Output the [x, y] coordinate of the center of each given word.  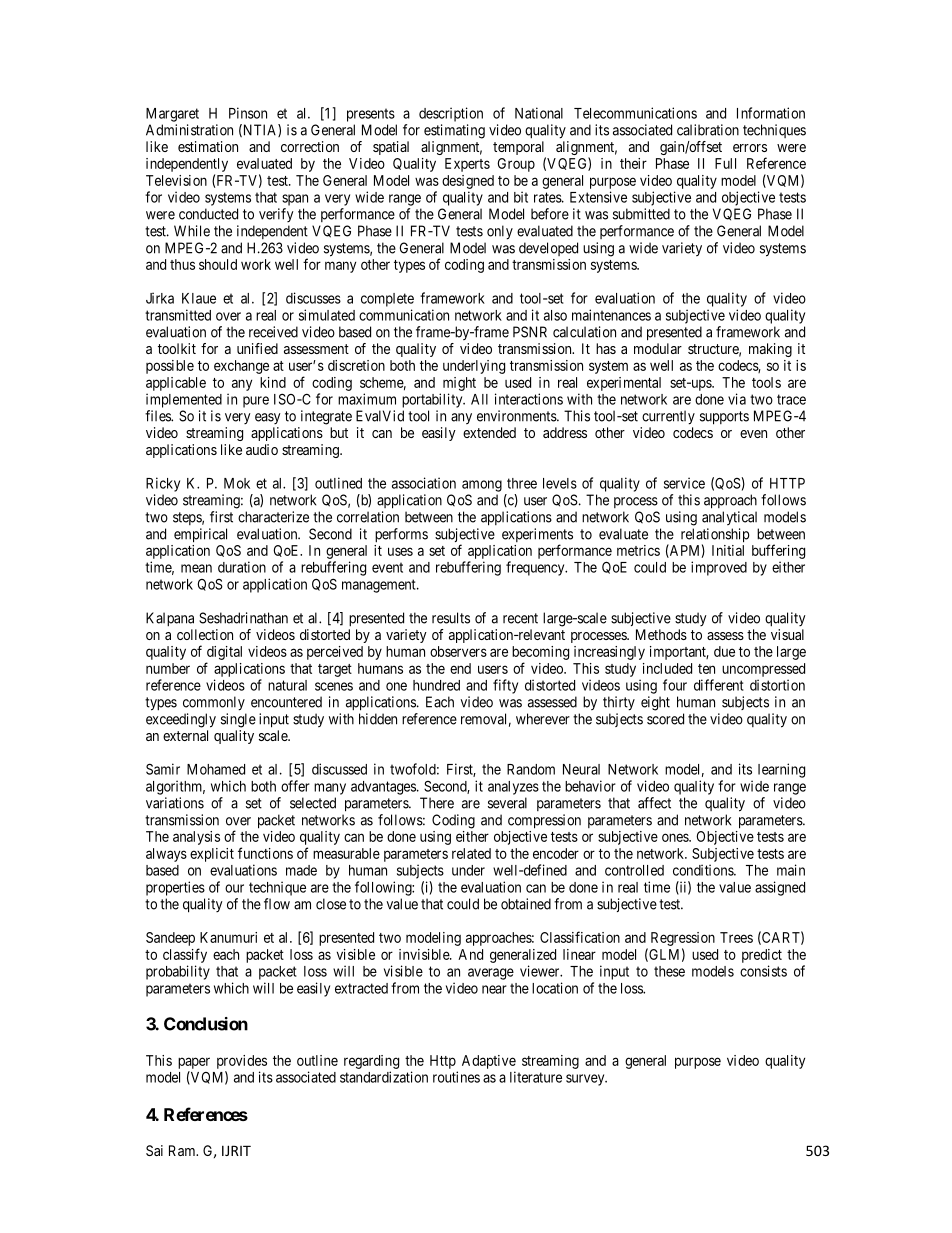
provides [242, 1062]
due [724, 651]
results [451, 618]
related [471, 853]
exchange [241, 367]
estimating [454, 131]
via [737, 399]
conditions [704, 870]
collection [205, 634]
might [459, 384]
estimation [208, 146]
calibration [708, 130]
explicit [212, 855]
